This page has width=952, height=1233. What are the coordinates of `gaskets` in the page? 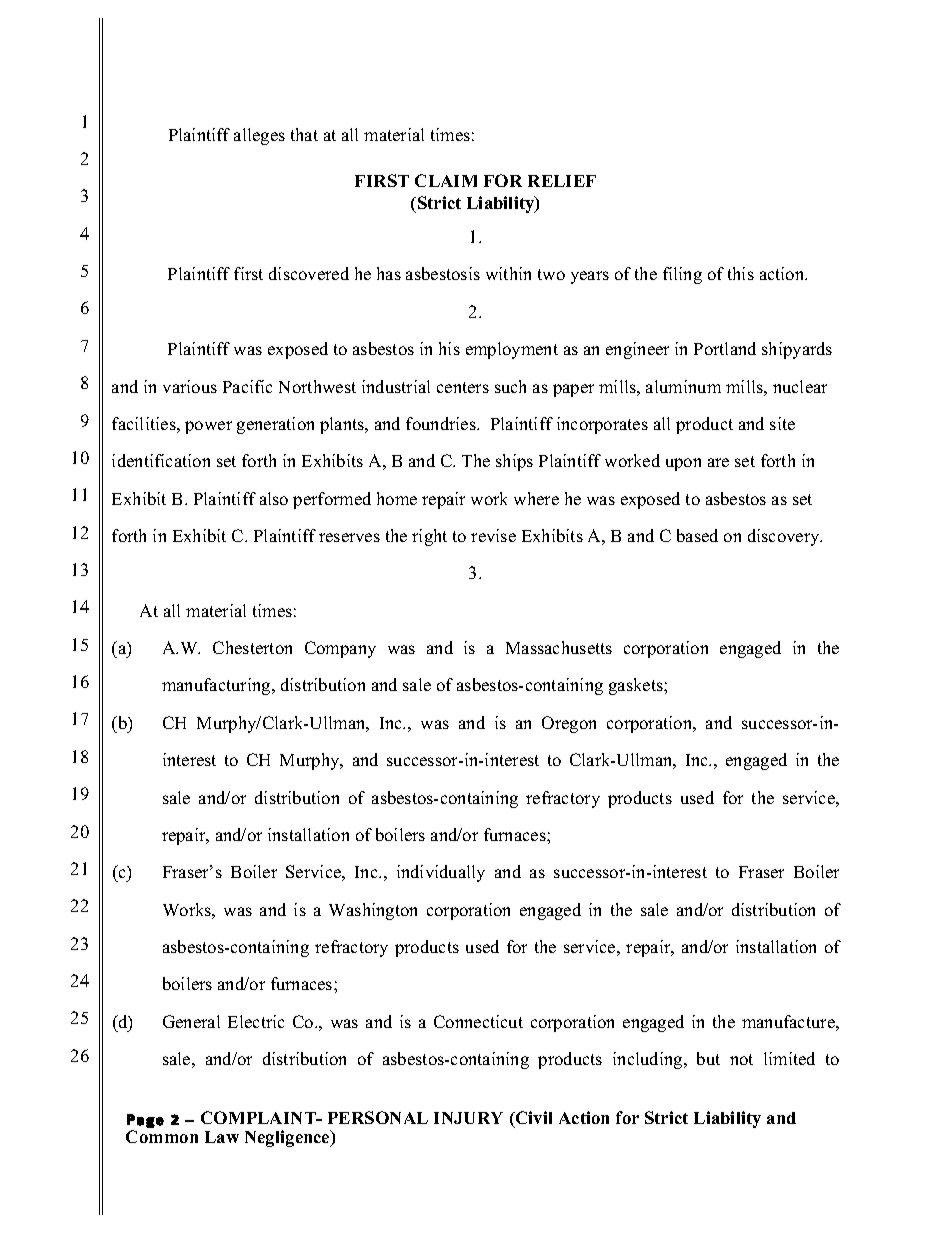 It's located at (637, 686).
